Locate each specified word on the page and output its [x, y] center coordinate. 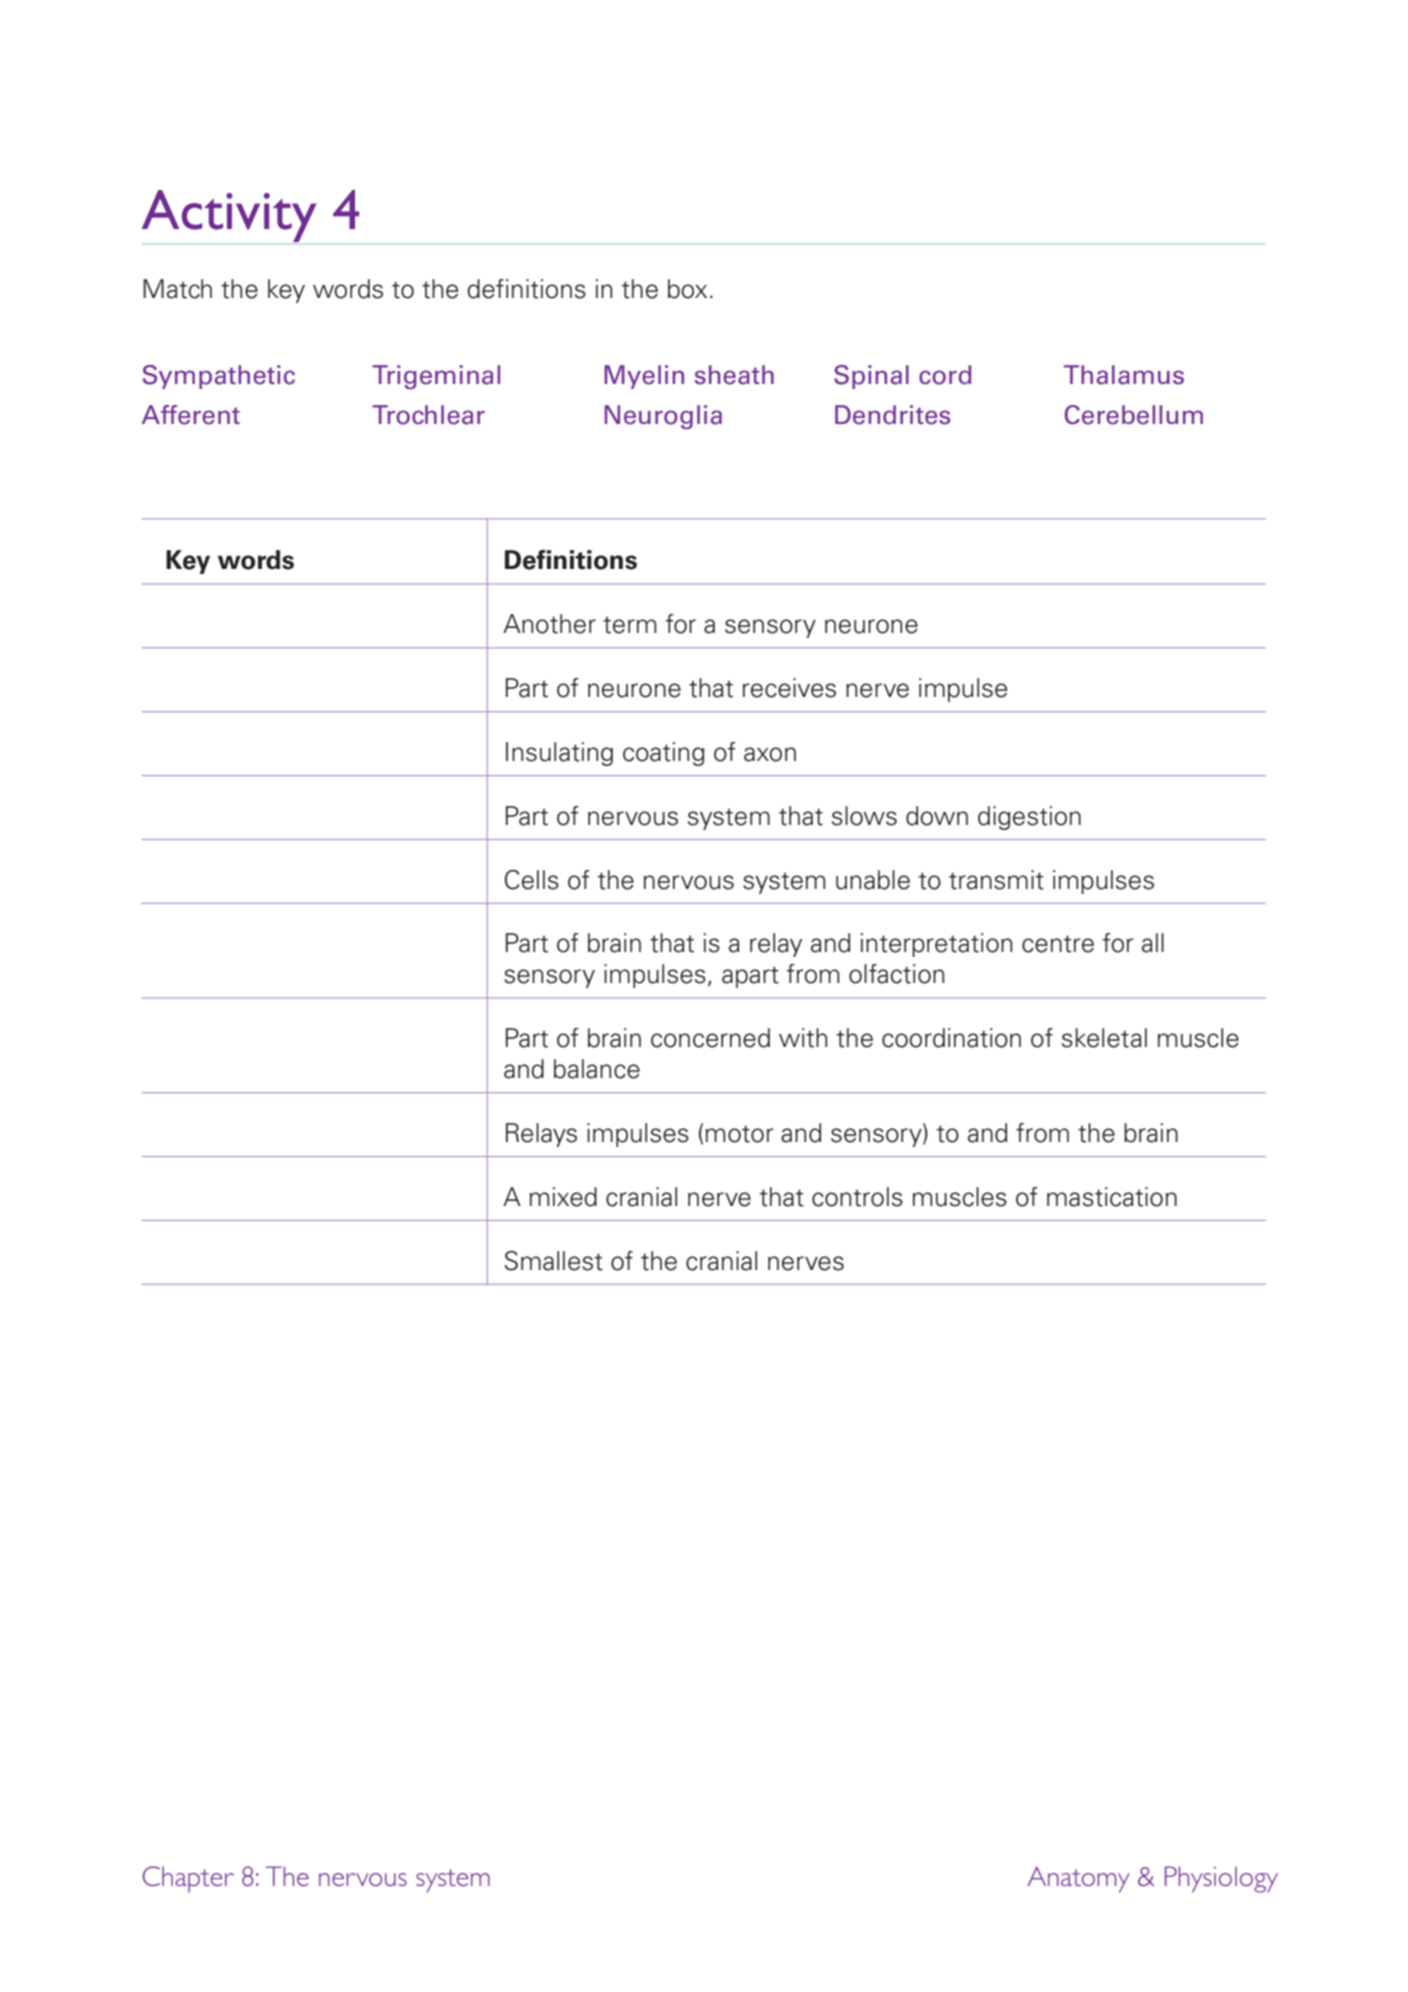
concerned [710, 1038]
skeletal [1104, 1038]
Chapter [188, 1879]
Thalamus [1124, 375]
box [687, 289]
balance [597, 1069]
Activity [230, 217]
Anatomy [1078, 1879]
